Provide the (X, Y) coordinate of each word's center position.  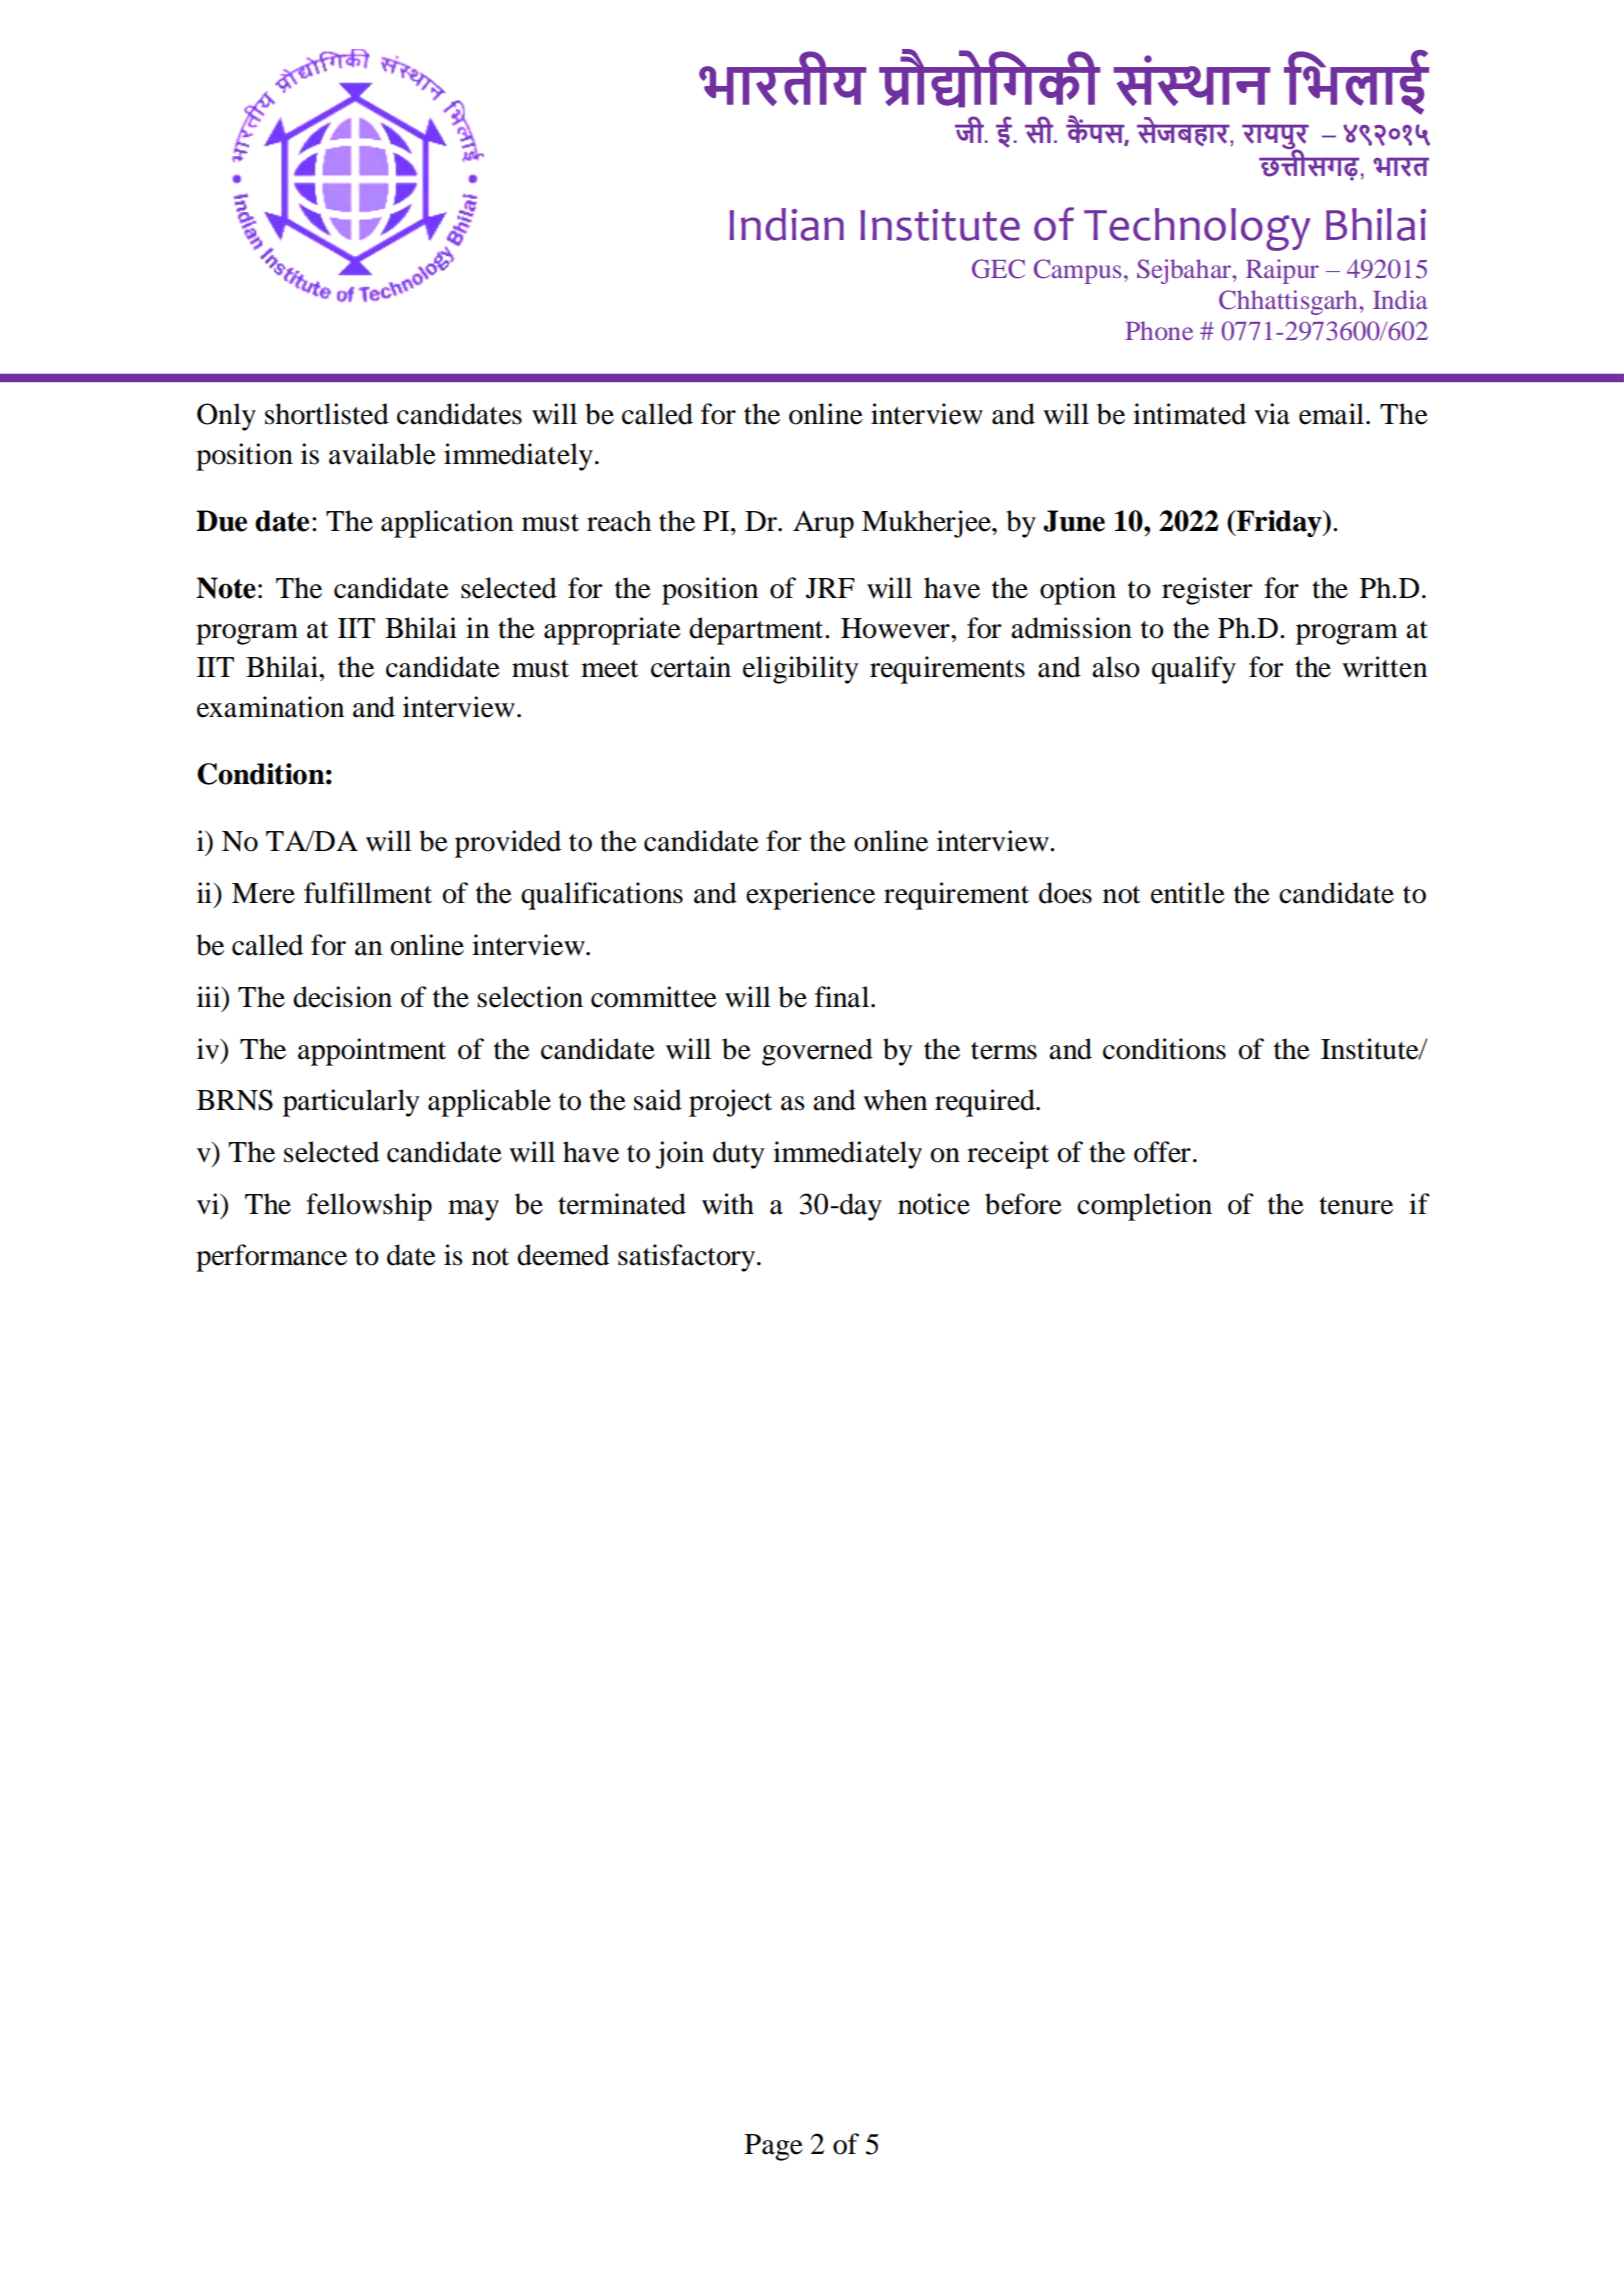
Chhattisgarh (1289, 302)
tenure (1356, 1206)
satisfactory (688, 1258)
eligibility (801, 670)
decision (342, 997)
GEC (998, 269)
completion (1144, 1207)
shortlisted (327, 414)
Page (774, 2147)
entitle (1188, 893)
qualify (1194, 670)
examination (270, 707)
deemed (563, 1255)
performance (271, 1258)
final (843, 997)
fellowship (369, 1207)
